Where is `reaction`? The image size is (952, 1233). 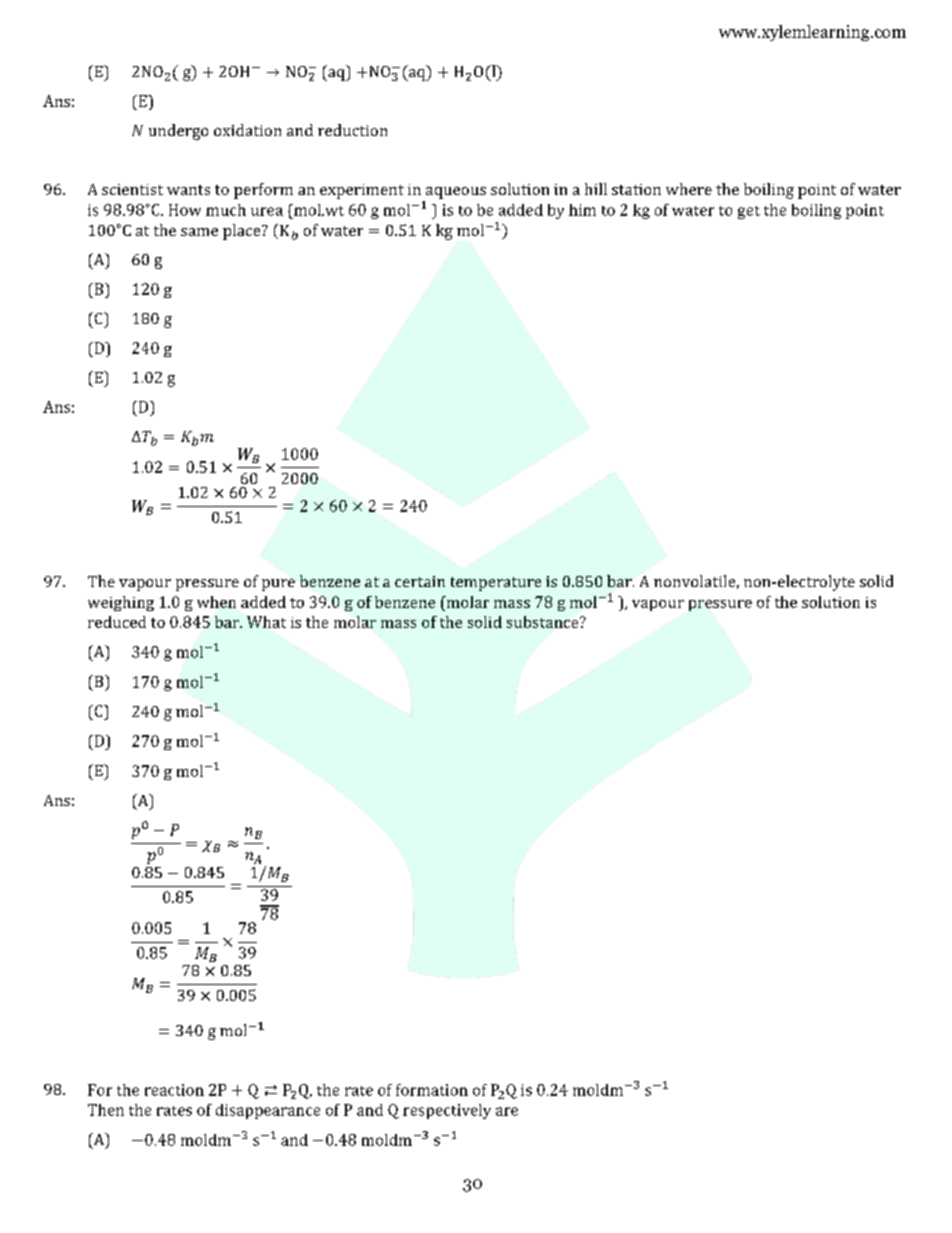
reaction is located at coordinates (174, 1090).
